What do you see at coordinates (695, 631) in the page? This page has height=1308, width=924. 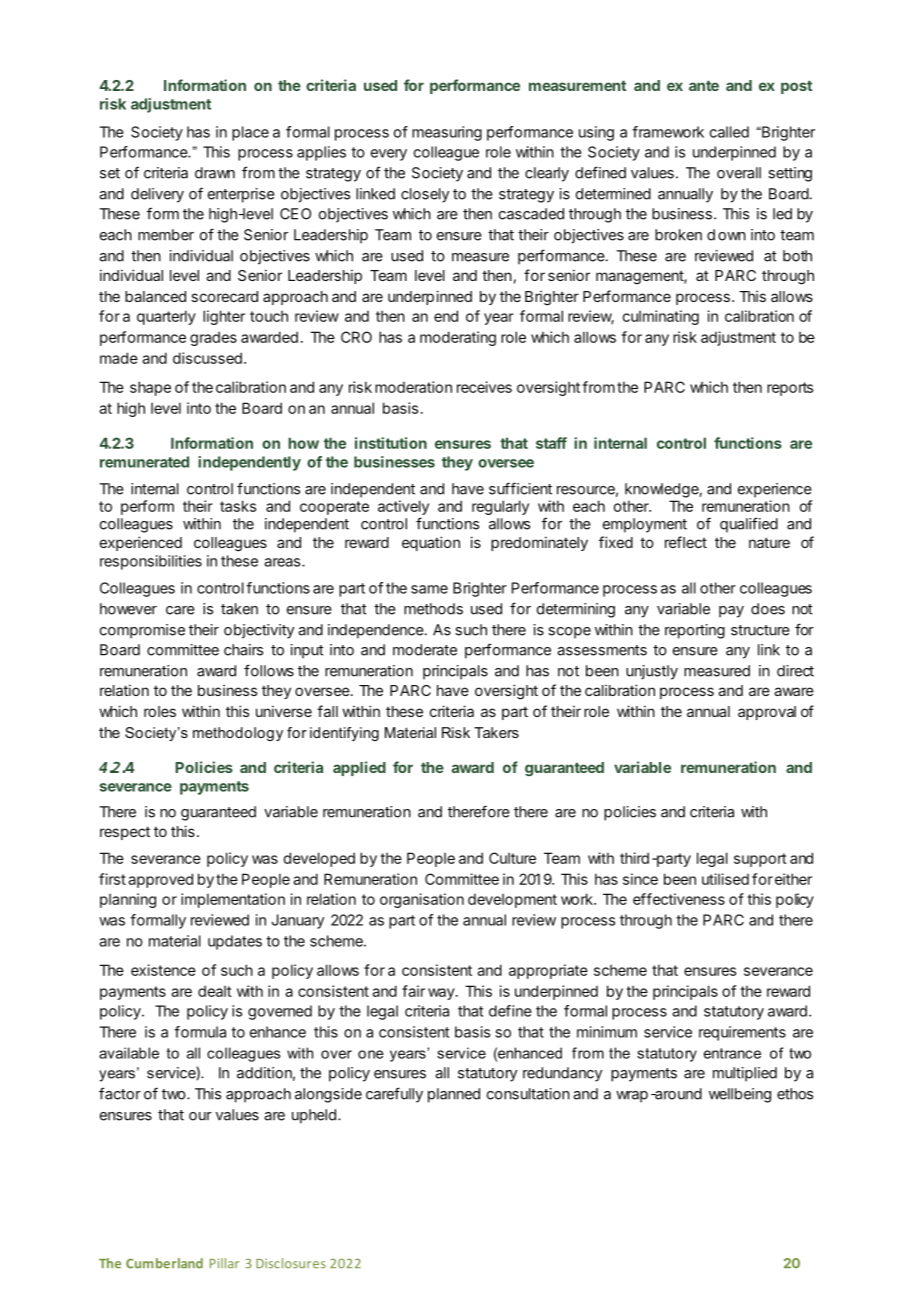 I see `reporting` at bounding box center [695, 631].
